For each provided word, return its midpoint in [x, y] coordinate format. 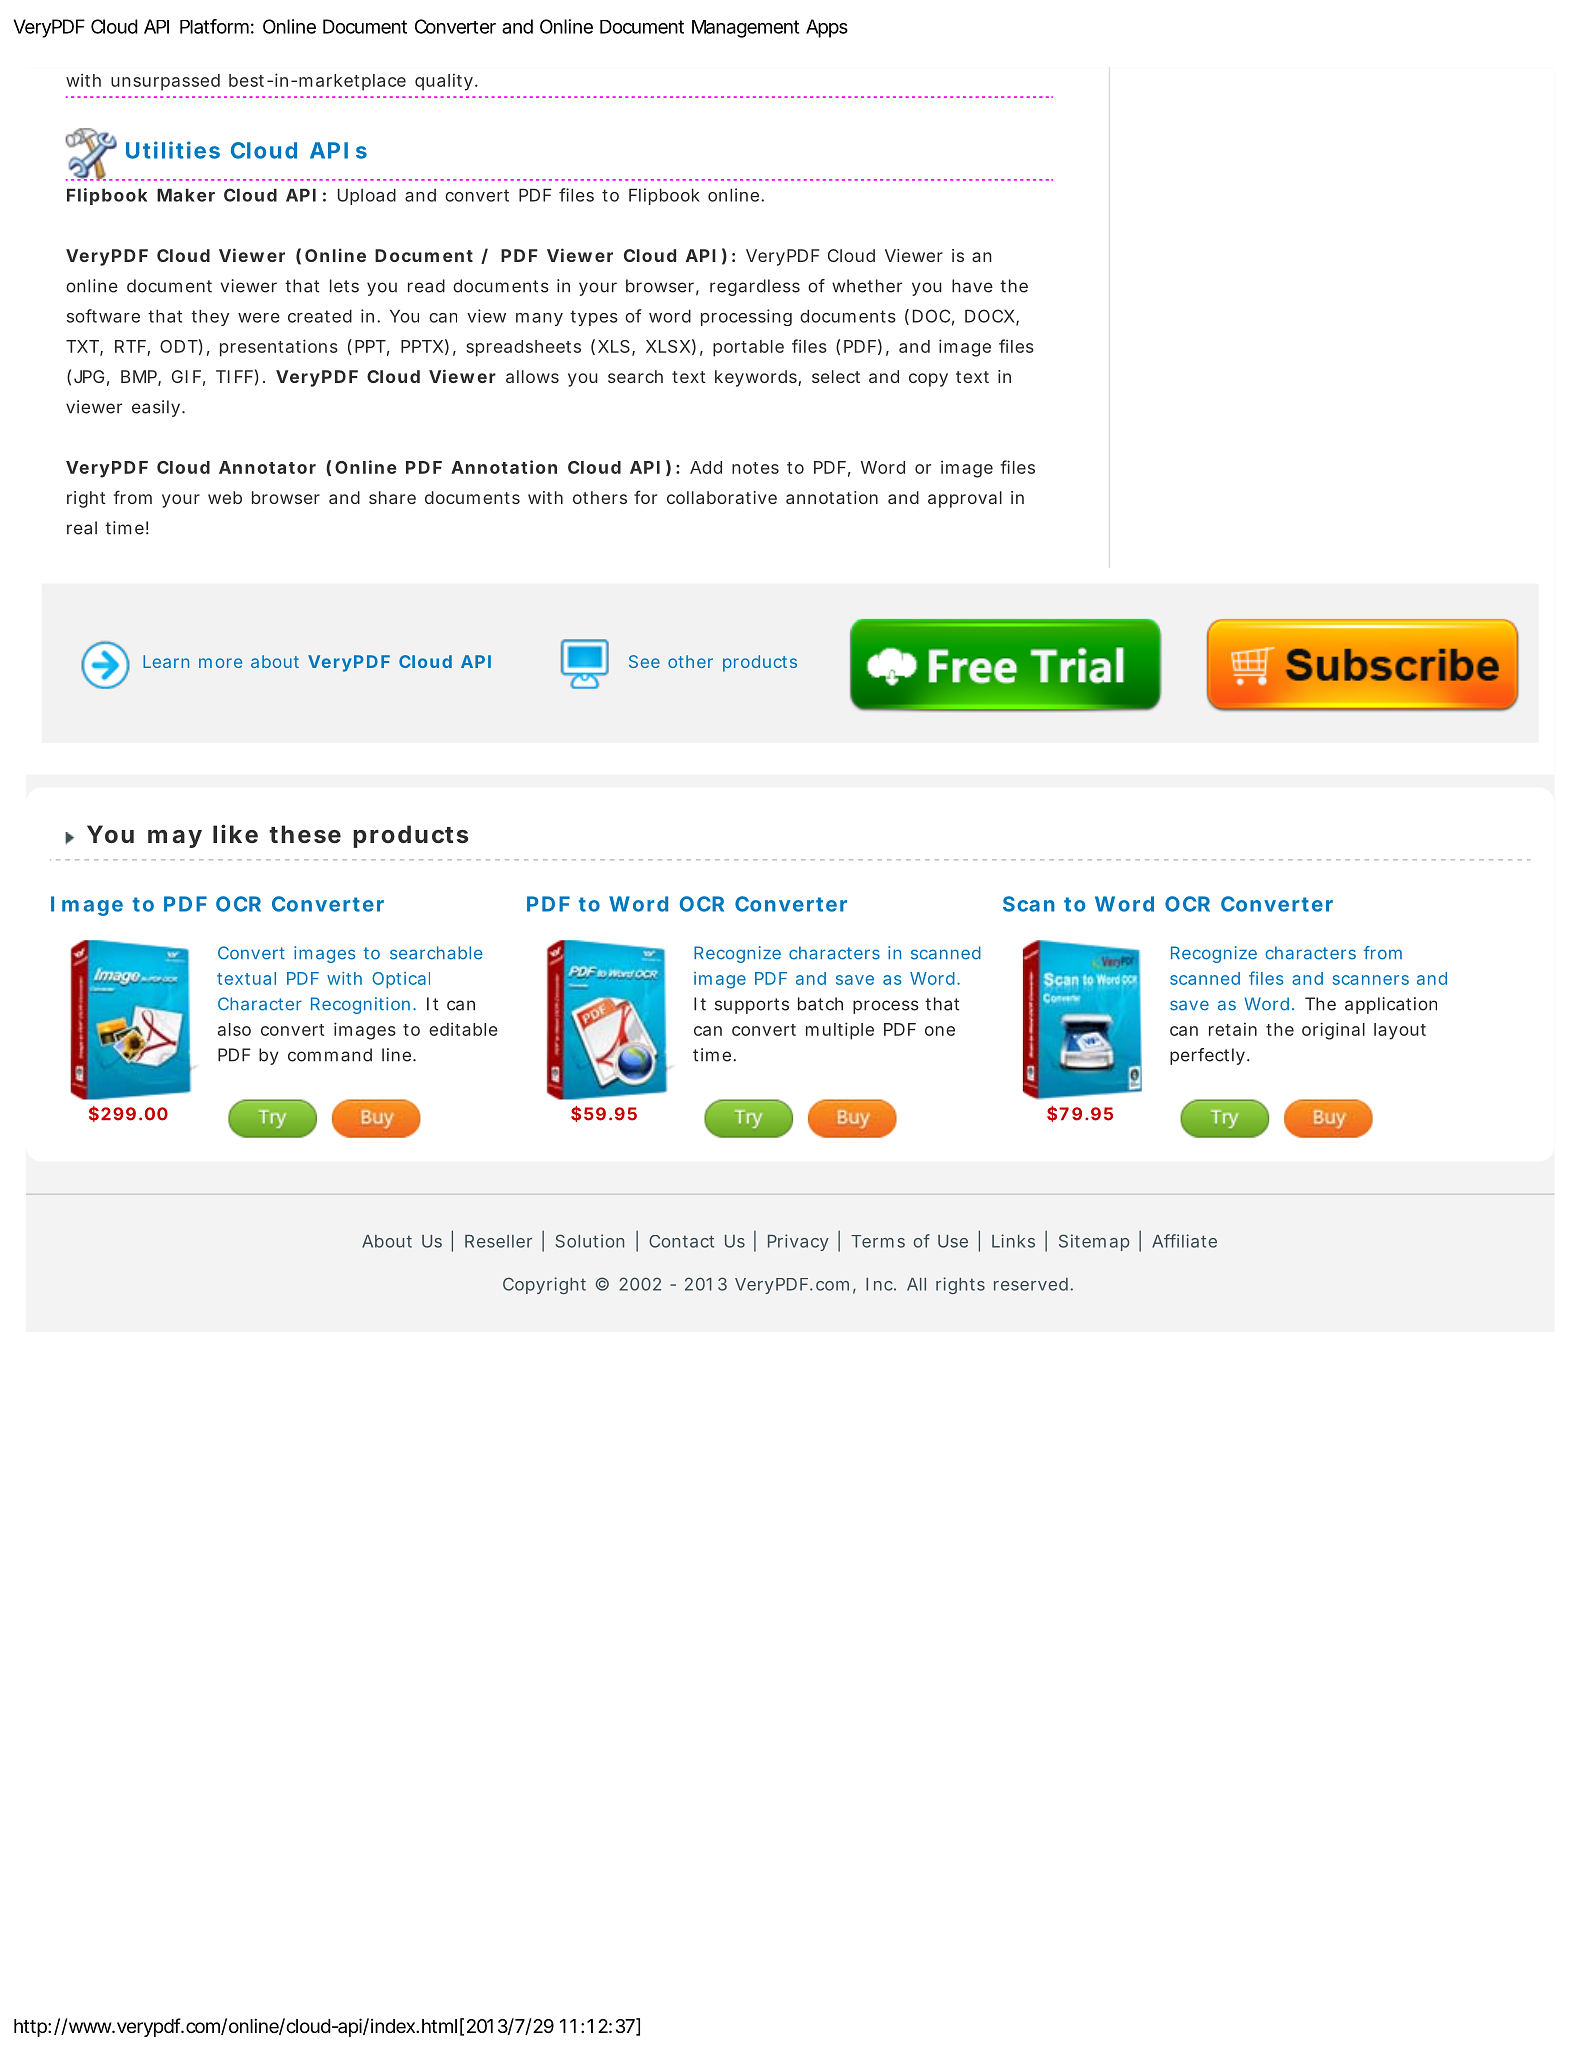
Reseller [498, 1241]
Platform [217, 26]
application [1391, 1005]
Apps [827, 28]
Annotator [267, 467]
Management [745, 29]
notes [755, 468]
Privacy [798, 1242]
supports [752, 1006]
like [235, 833]
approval [965, 499]
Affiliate [1184, 1241]
